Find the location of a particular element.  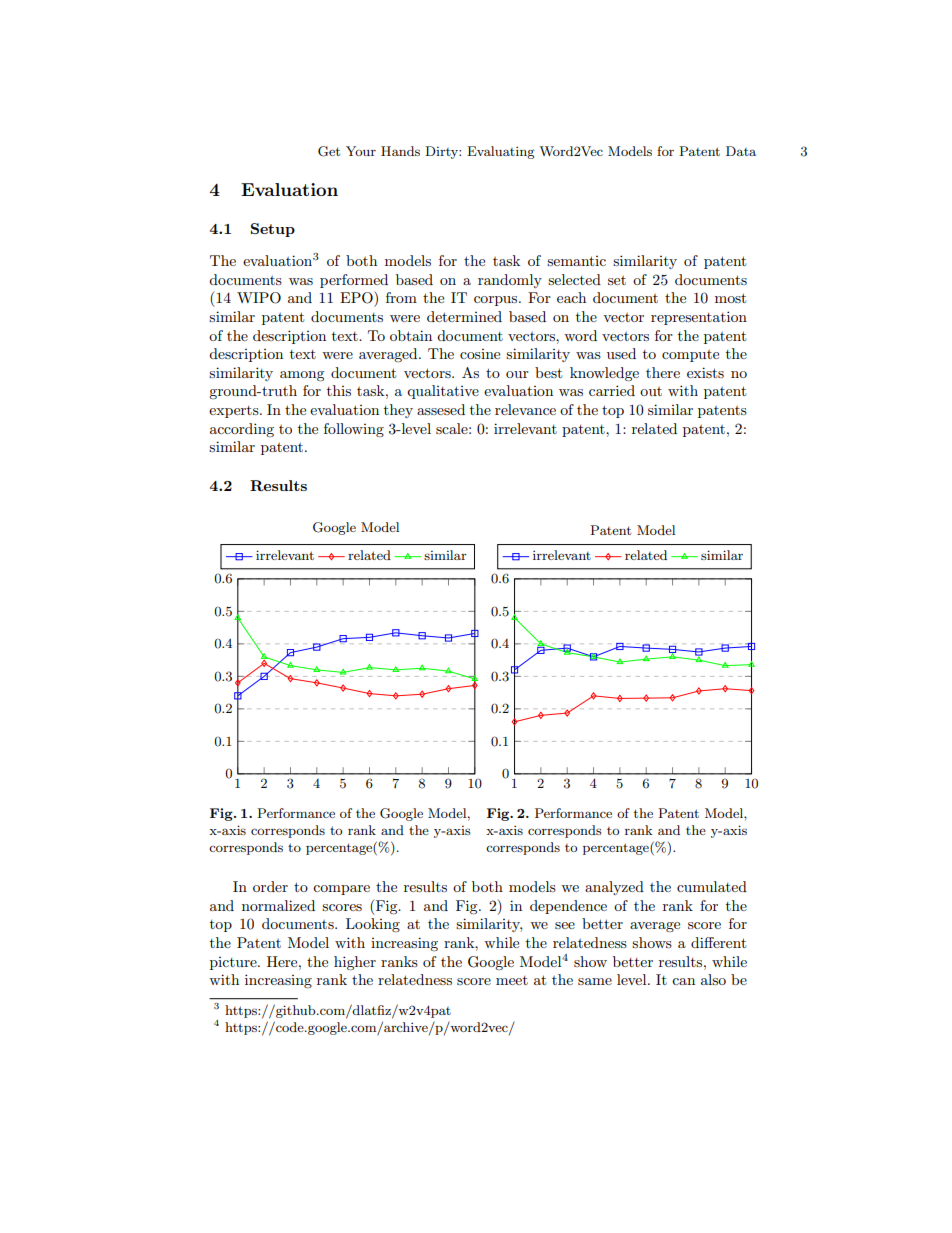

according is located at coordinates (242, 430).
